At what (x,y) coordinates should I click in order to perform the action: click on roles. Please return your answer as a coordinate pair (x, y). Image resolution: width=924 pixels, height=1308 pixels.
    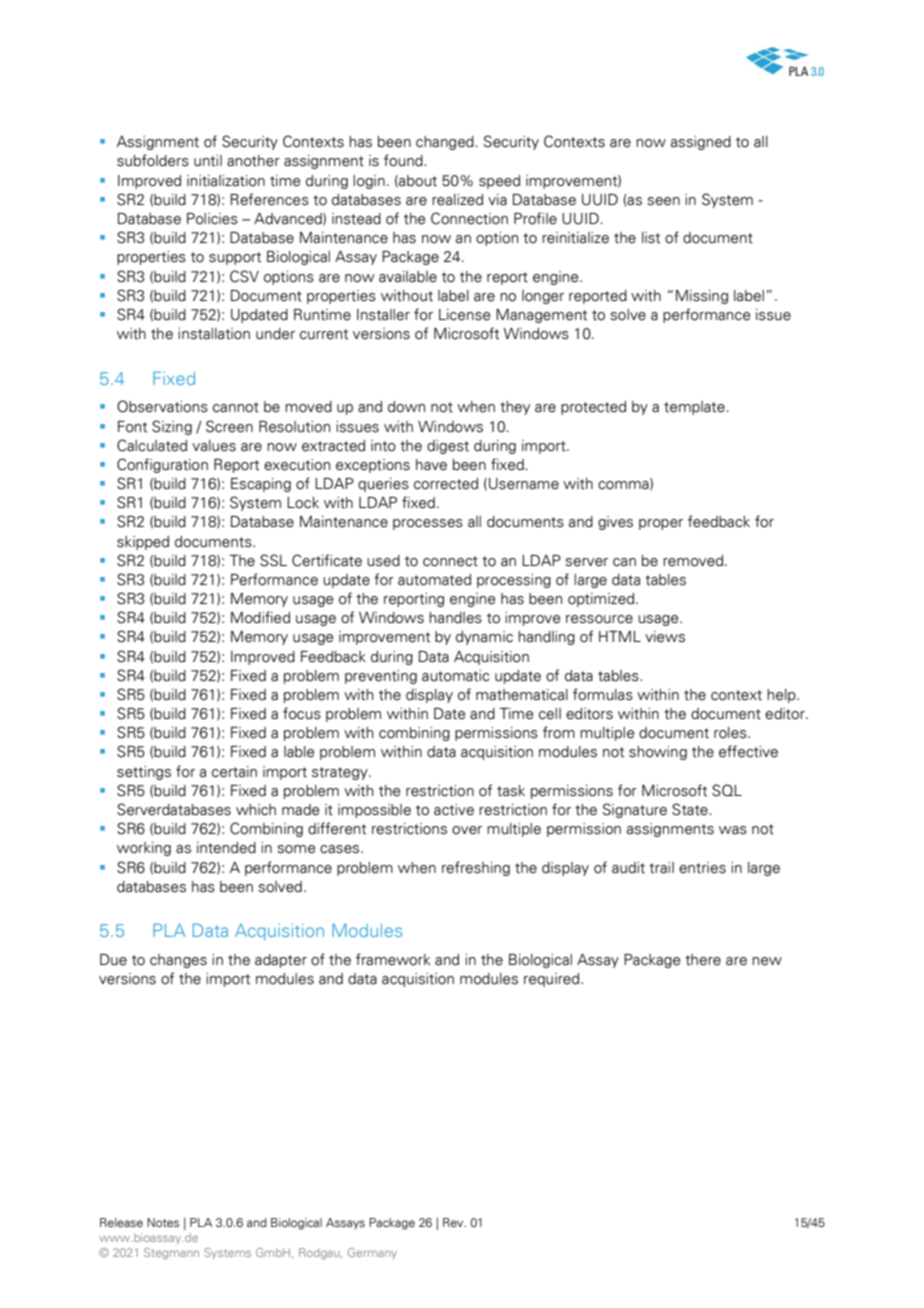
    Looking at the image, I should click on (731, 733).
